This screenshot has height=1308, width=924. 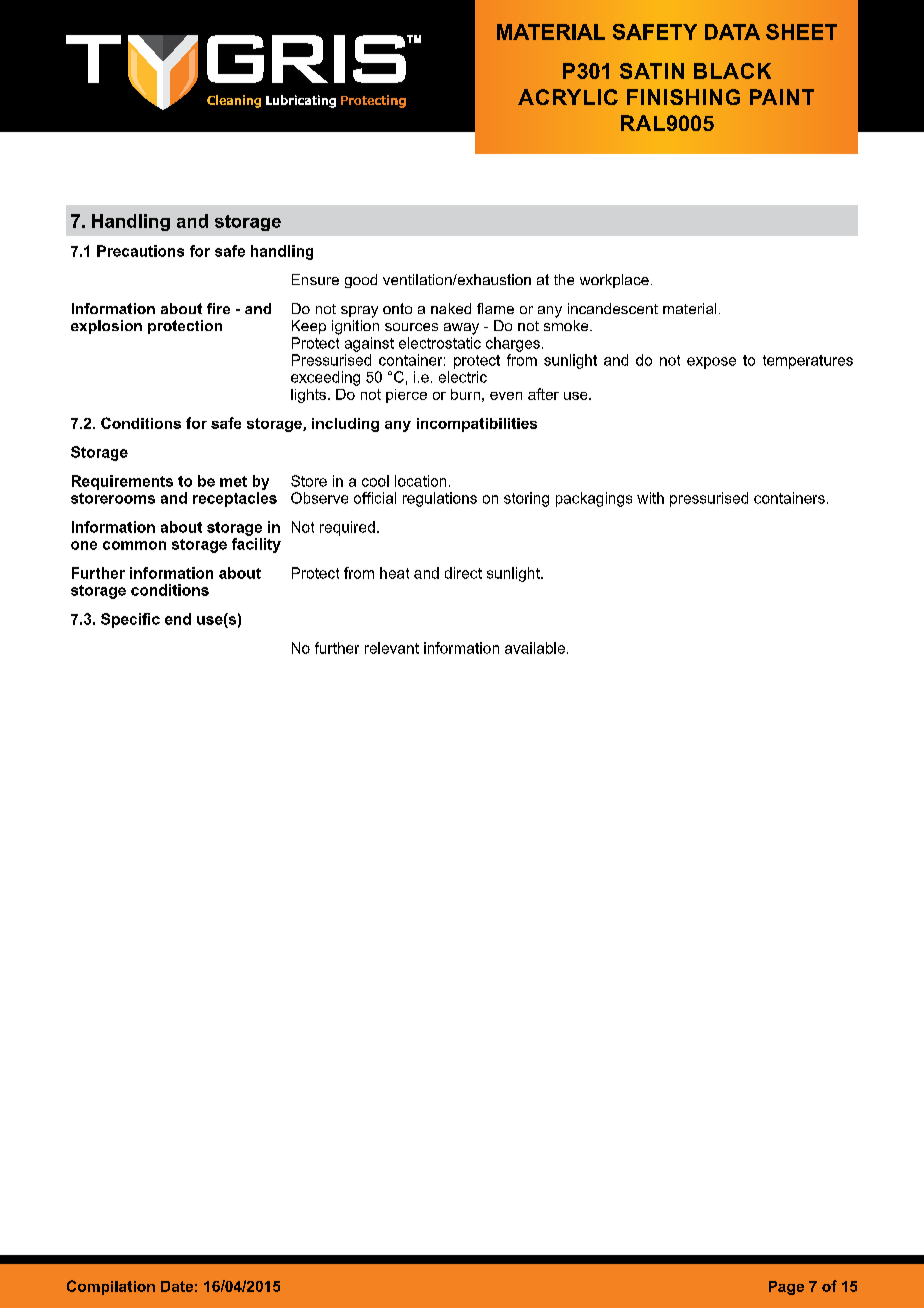 What do you see at coordinates (111, 1287) in the screenshot?
I see `Compilation` at bounding box center [111, 1287].
